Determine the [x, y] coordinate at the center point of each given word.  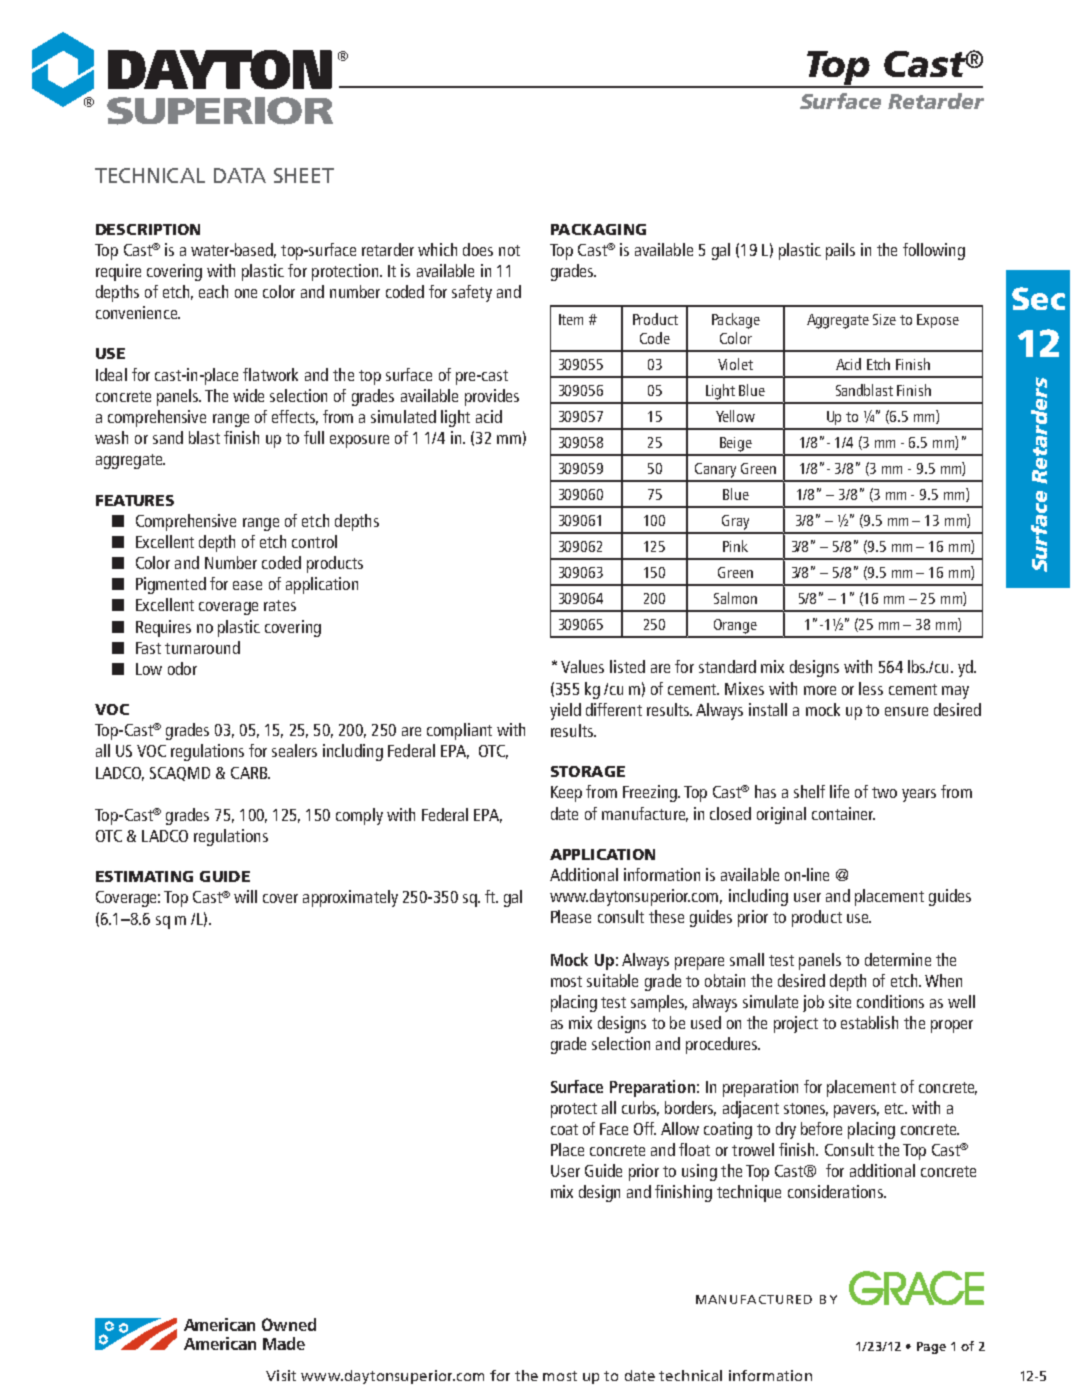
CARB [250, 773]
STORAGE [588, 771]
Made [284, 1343]
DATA [240, 175]
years [919, 795]
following [934, 251]
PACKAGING [598, 229]
